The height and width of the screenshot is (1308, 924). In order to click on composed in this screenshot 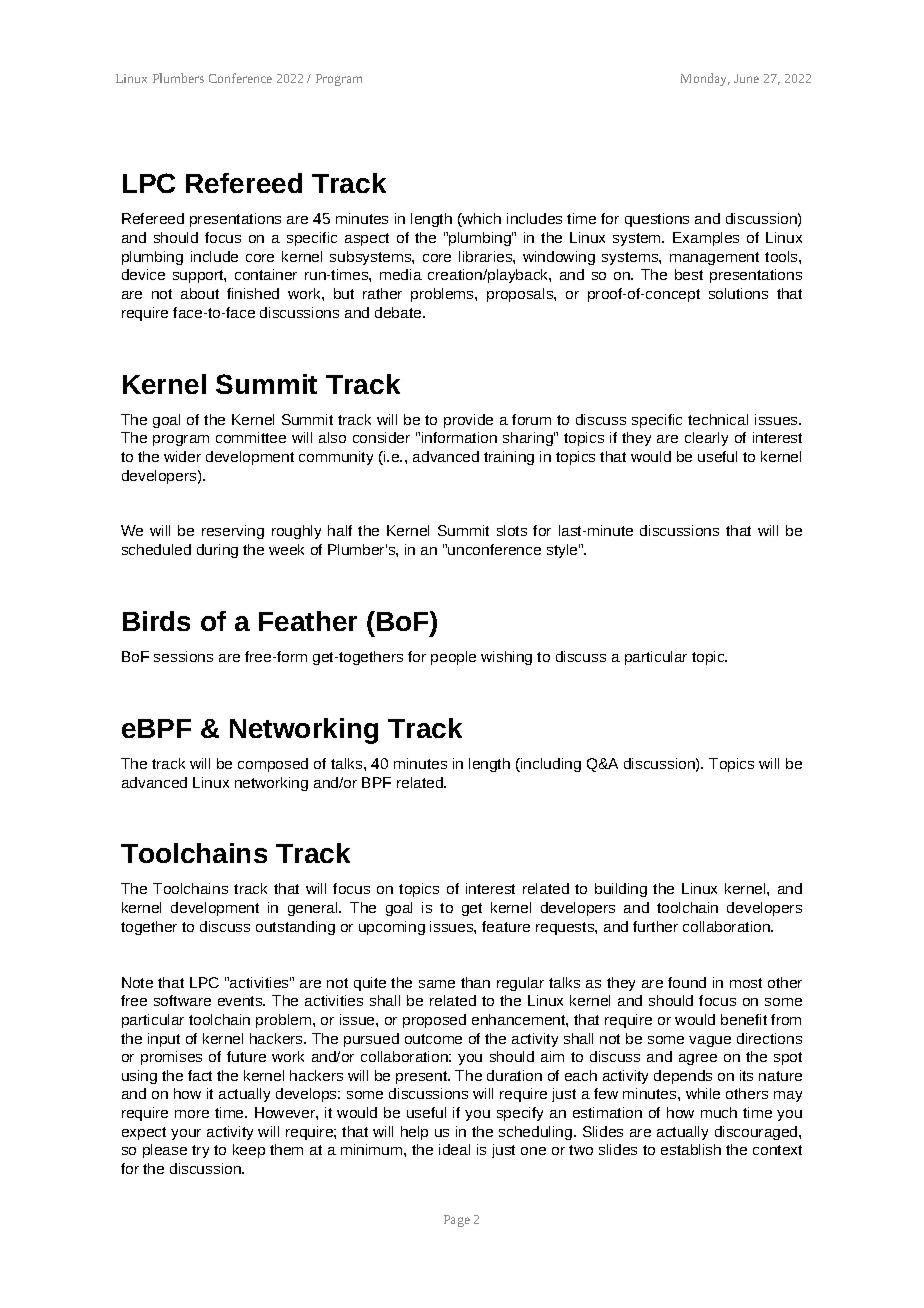, I will do `click(273, 765)`.
